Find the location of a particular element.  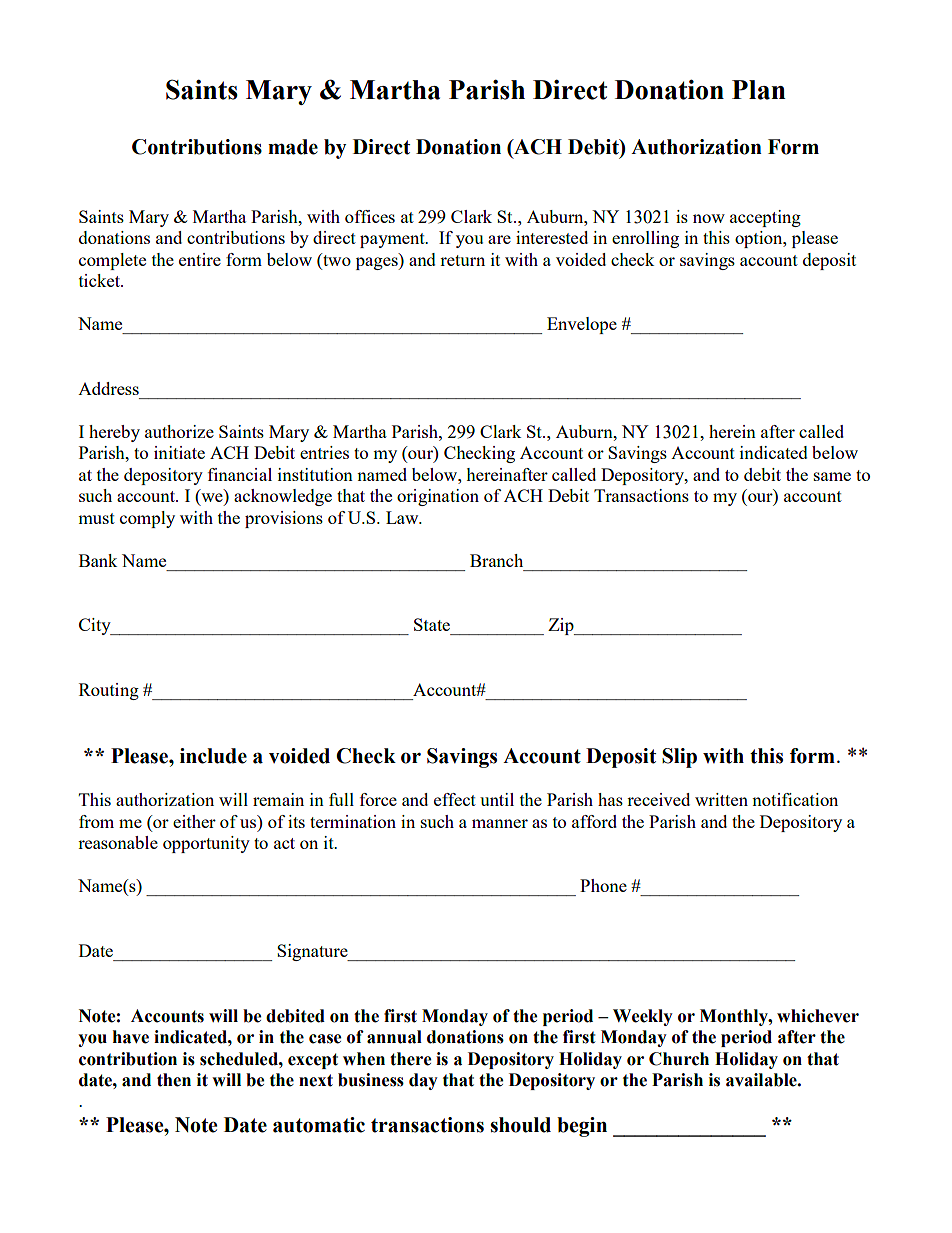

offices is located at coordinates (370, 216).
